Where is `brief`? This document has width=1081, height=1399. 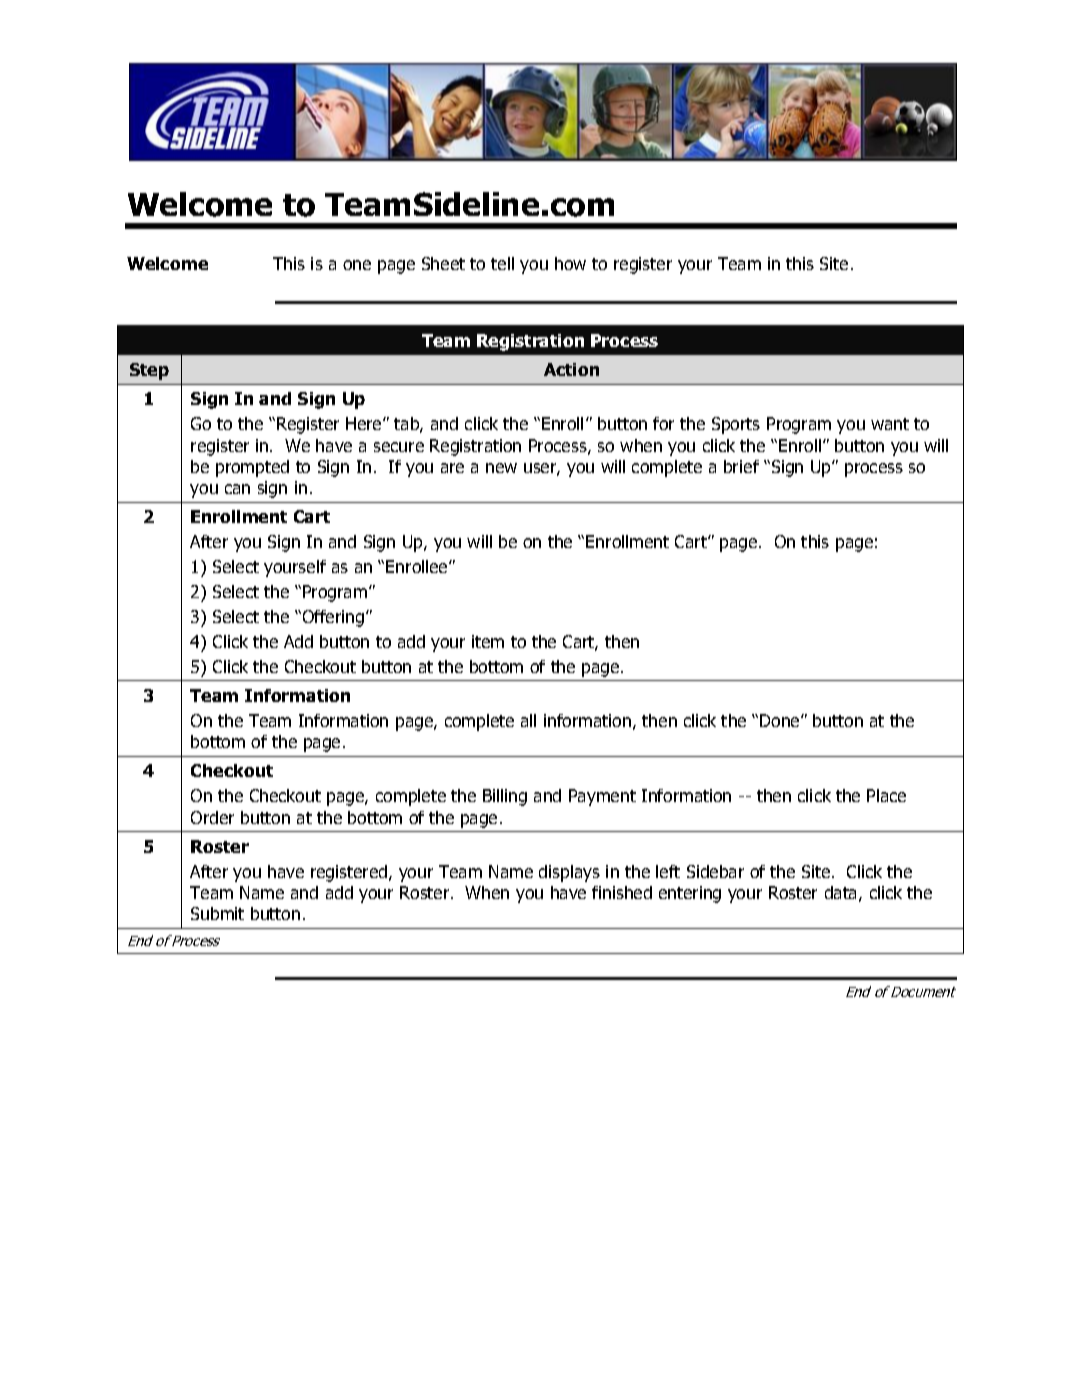 brief is located at coordinates (741, 466).
